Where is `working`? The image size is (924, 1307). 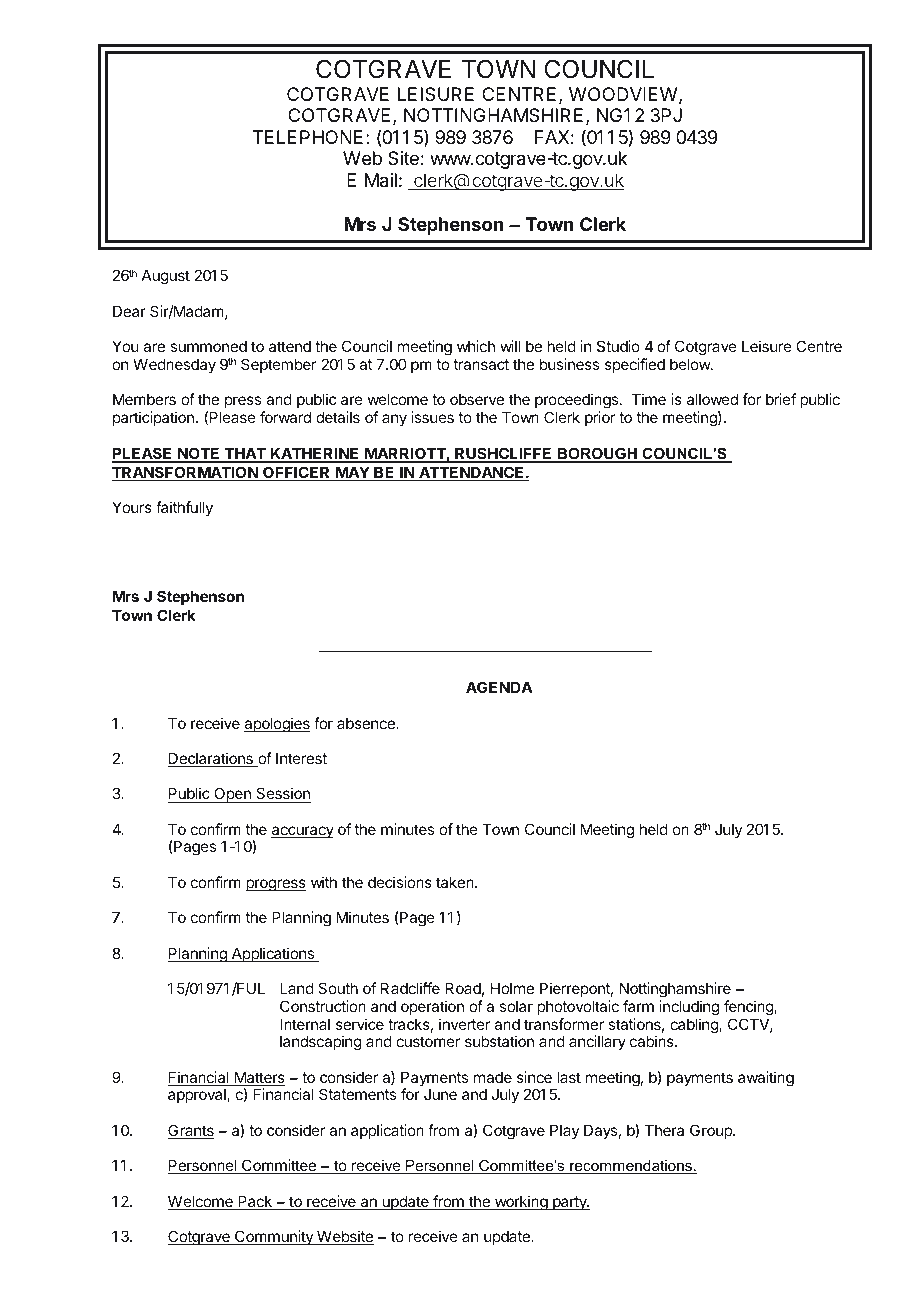 working is located at coordinates (520, 1203).
